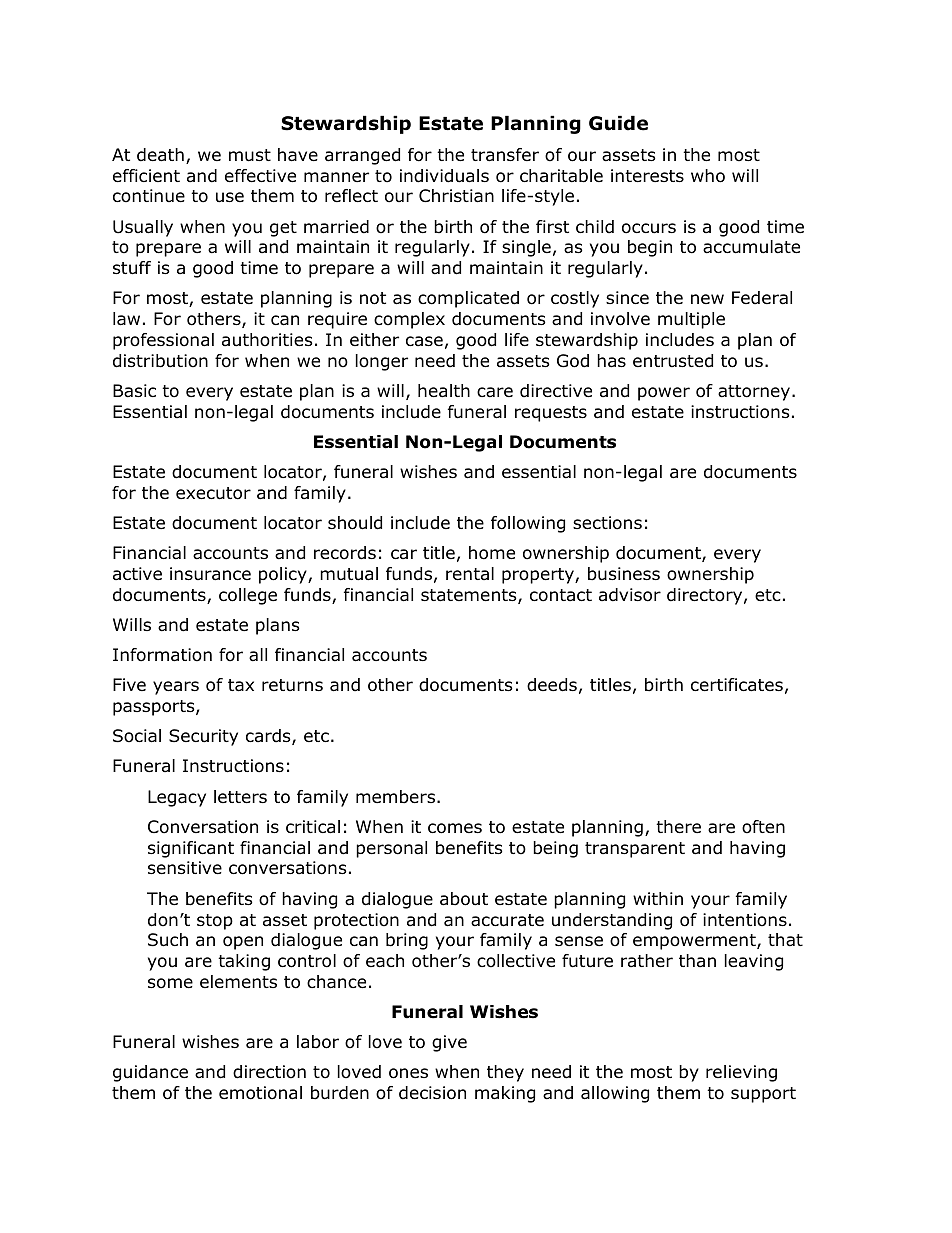  I want to click on guidance, so click(150, 1073).
